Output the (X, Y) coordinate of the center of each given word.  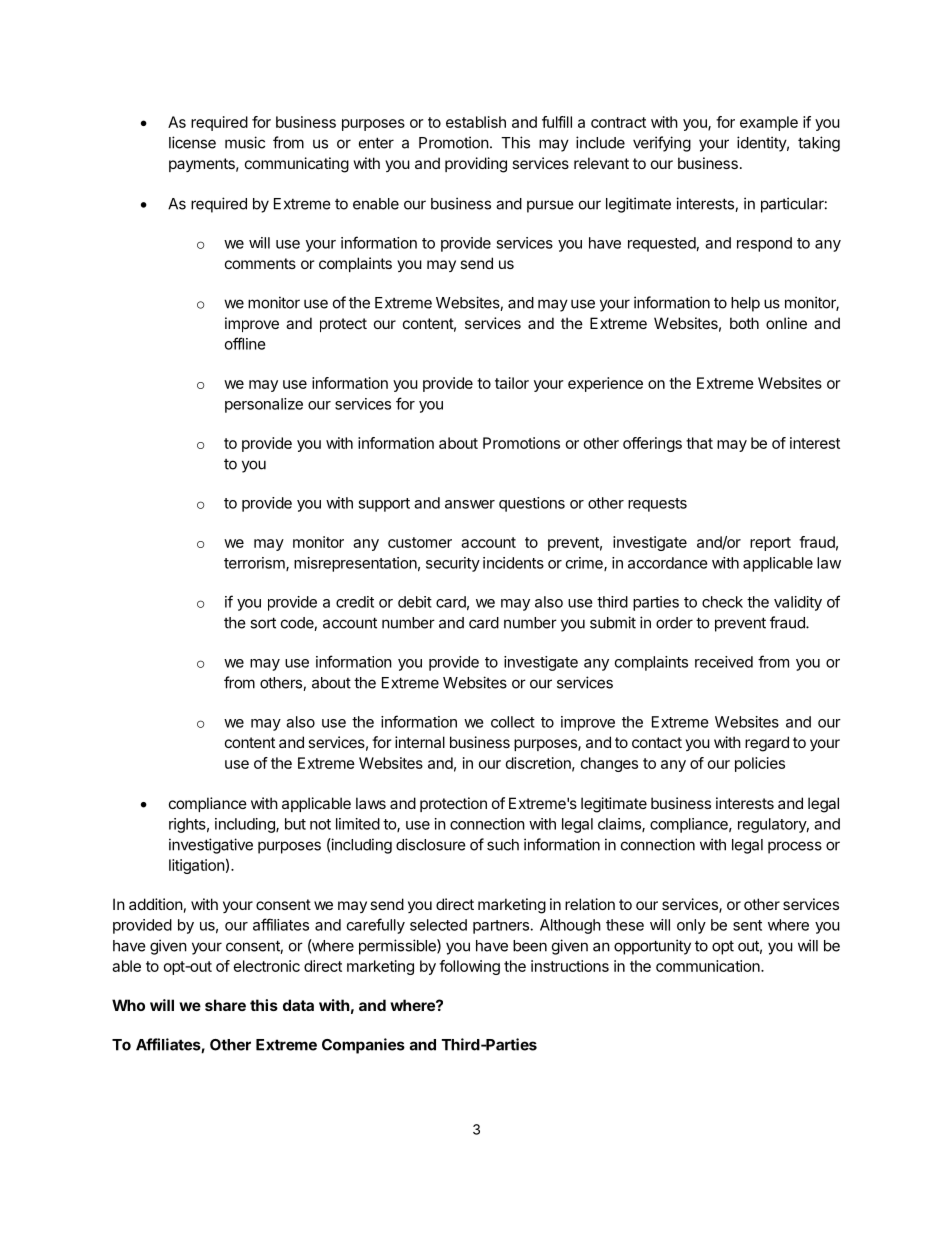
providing (476, 165)
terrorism (255, 564)
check (722, 602)
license (192, 142)
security (453, 564)
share (225, 1005)
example (769, 123)
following (469, 967)
